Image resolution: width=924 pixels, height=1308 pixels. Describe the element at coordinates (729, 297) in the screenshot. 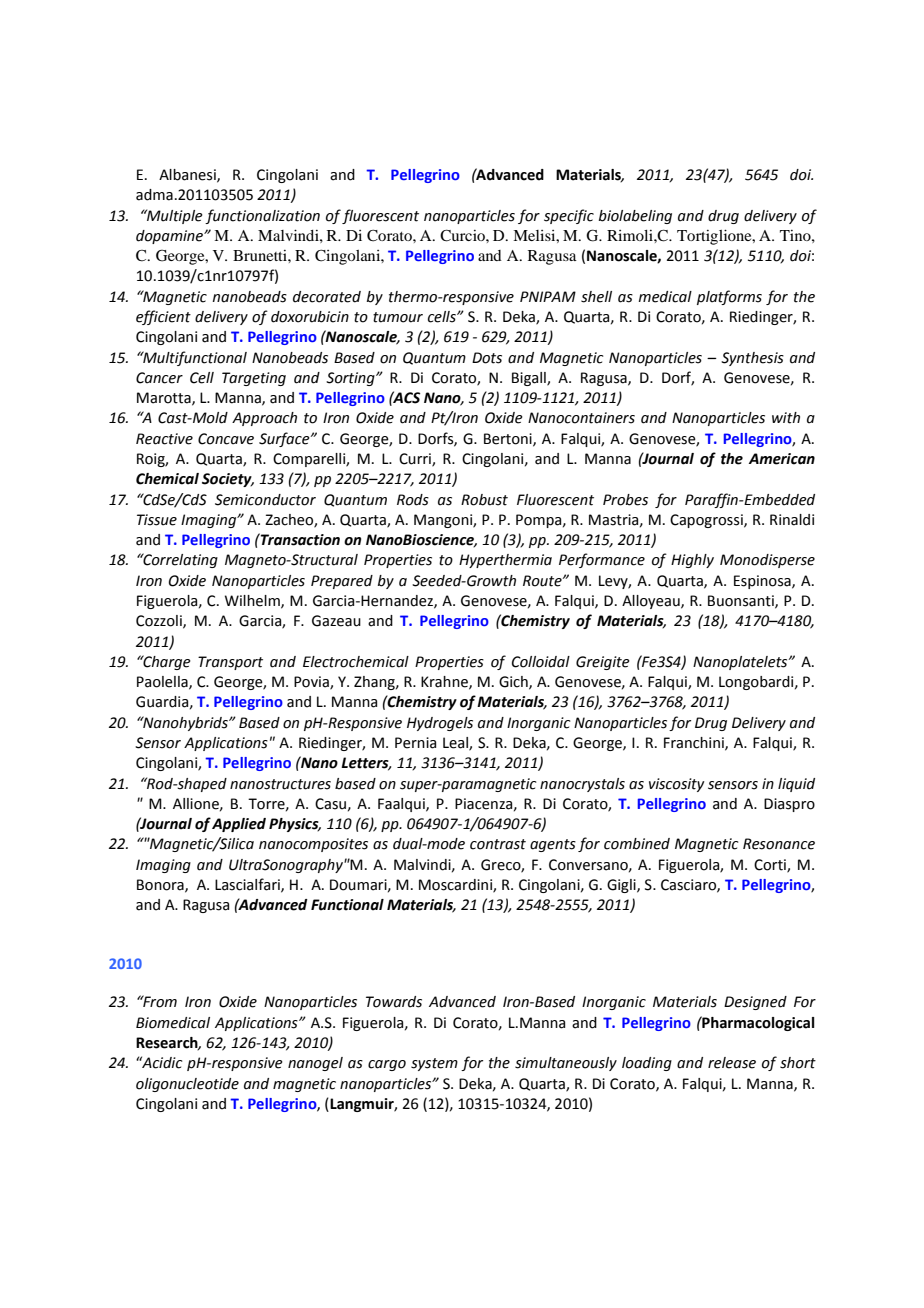

I see `platforms` at that location.
